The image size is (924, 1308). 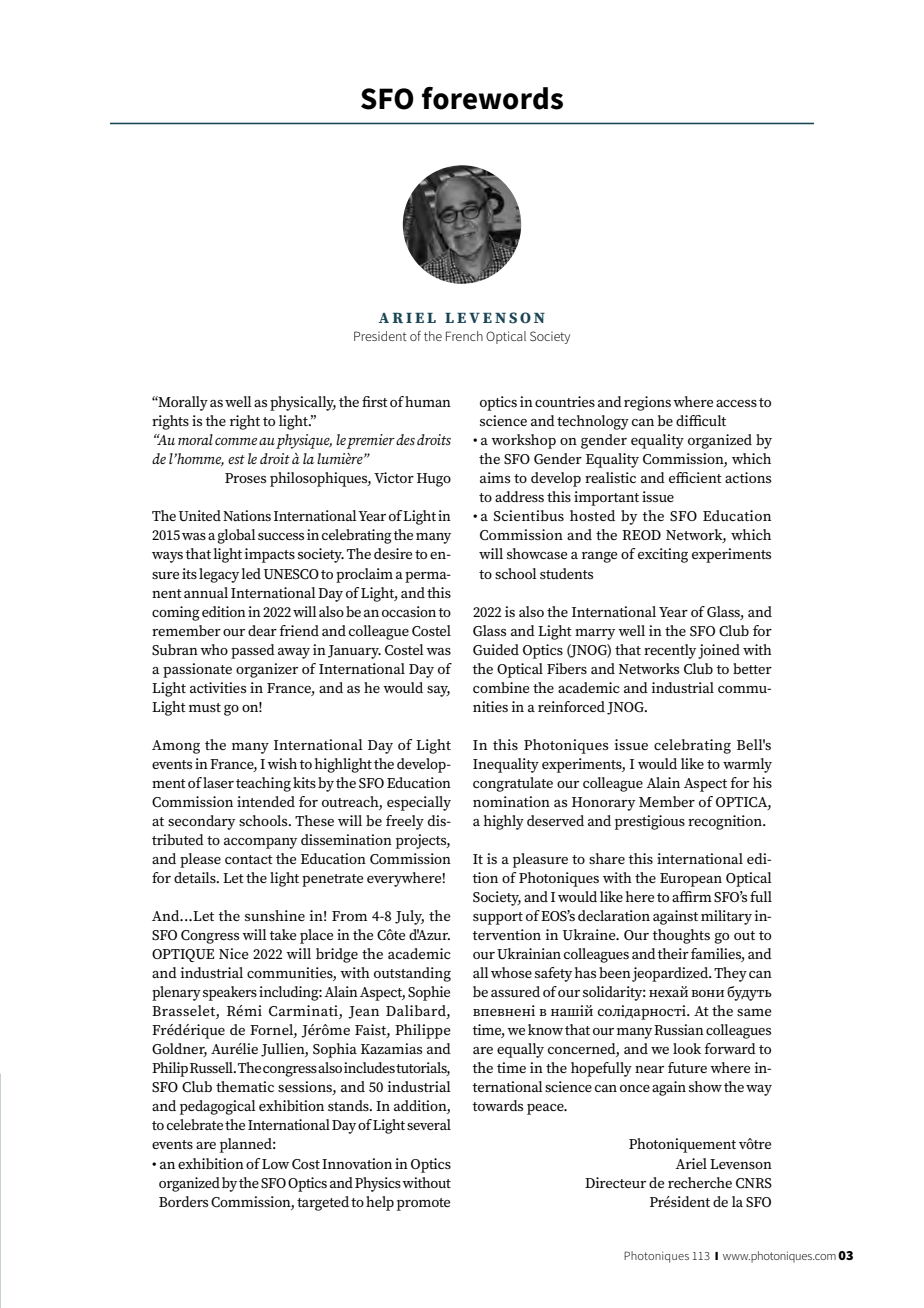 I want to click on regions, so click(x=647, y=403).
